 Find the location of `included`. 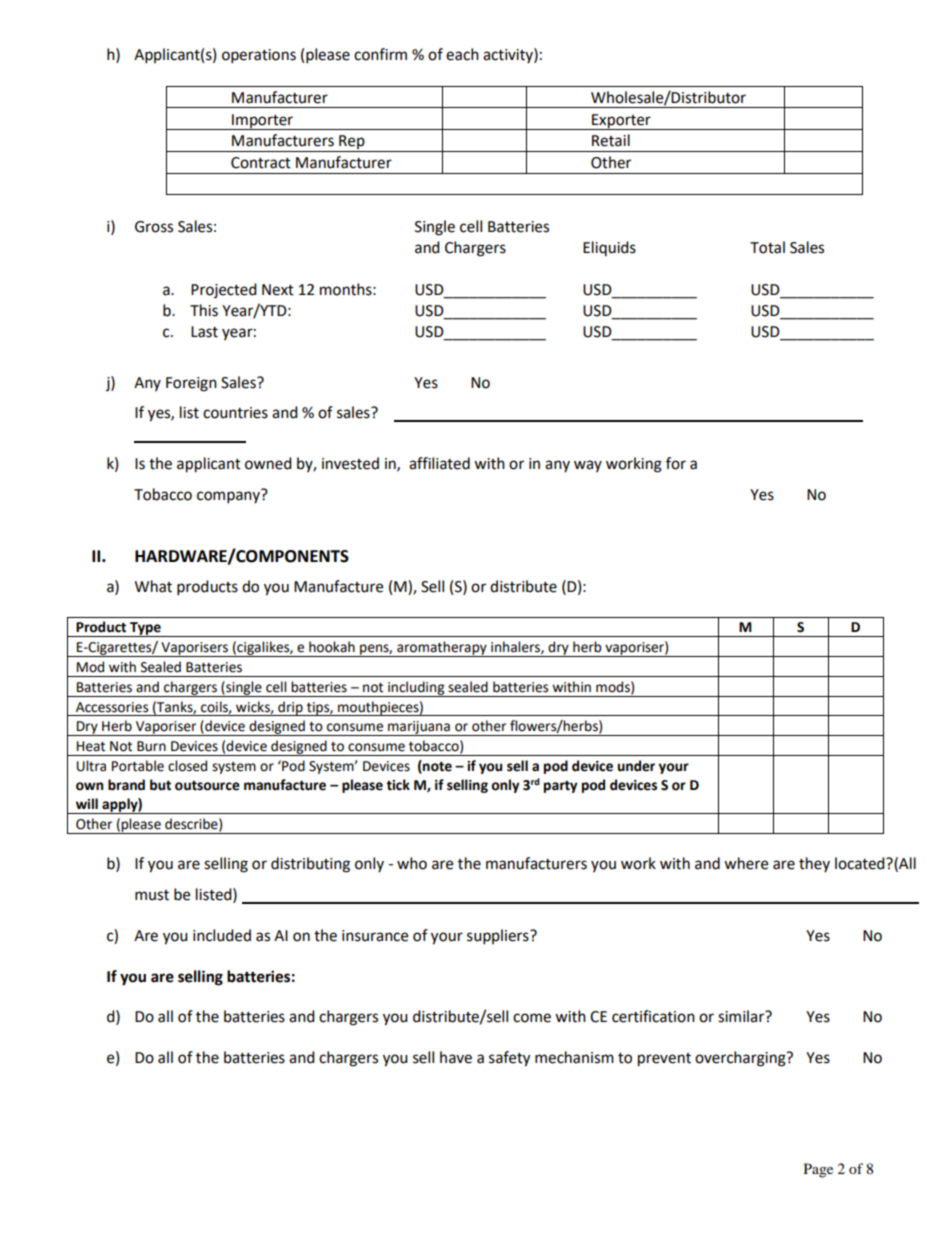

included is located at coordinates (222, 935).
